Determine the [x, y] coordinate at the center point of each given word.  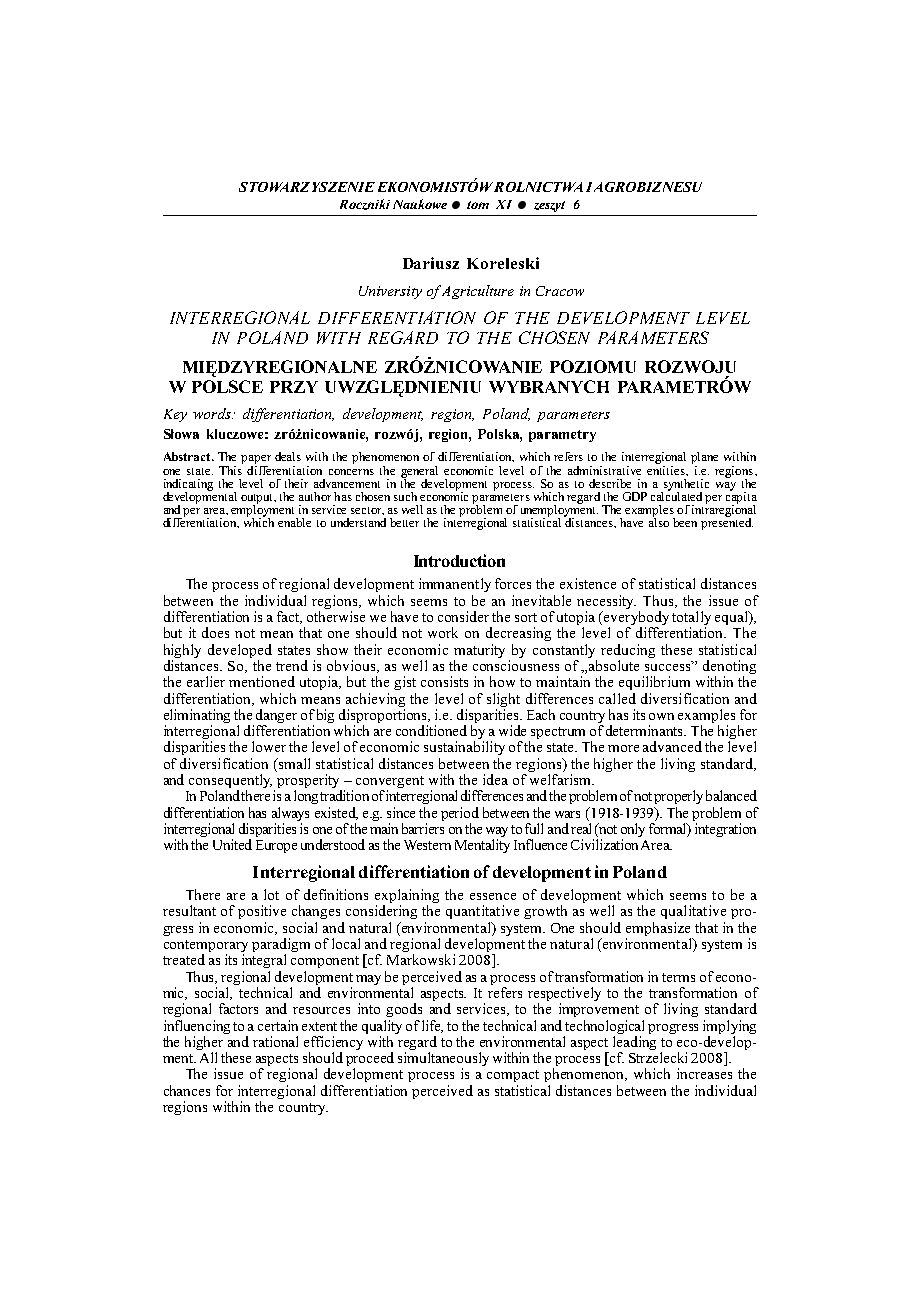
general [419, 473]
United [232, 844]
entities [667, 469]
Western [427, 845]
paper [256, 461]
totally [691, 619]
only [633, 831]
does [215, 632]
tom [478, 205]
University [390, 292]
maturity [479, 651]
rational [275, 1041]
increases [704, 1073]
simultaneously [443, 1060]
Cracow [560, 291]
